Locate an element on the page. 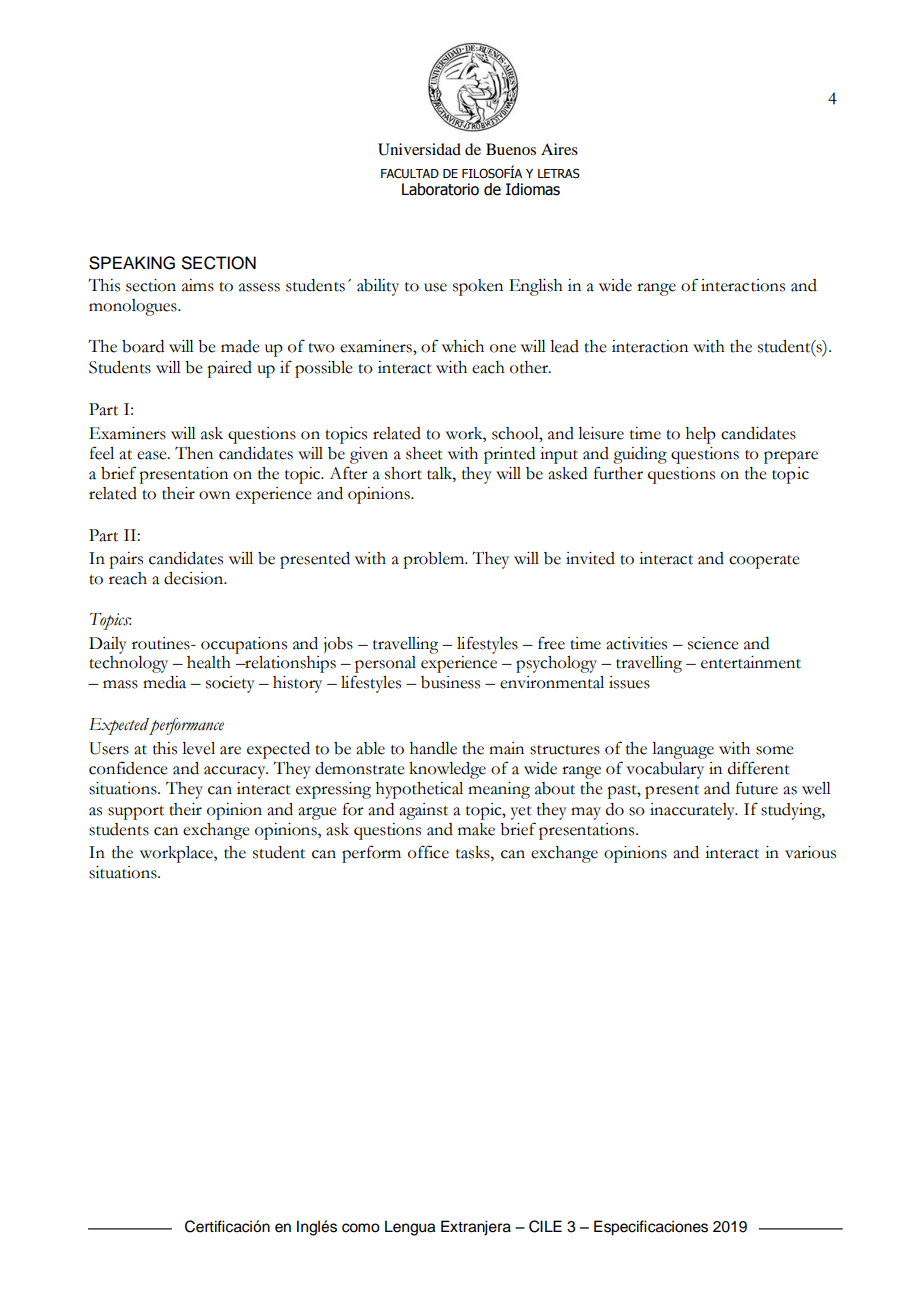  own is located at coordinates (214, 495).
